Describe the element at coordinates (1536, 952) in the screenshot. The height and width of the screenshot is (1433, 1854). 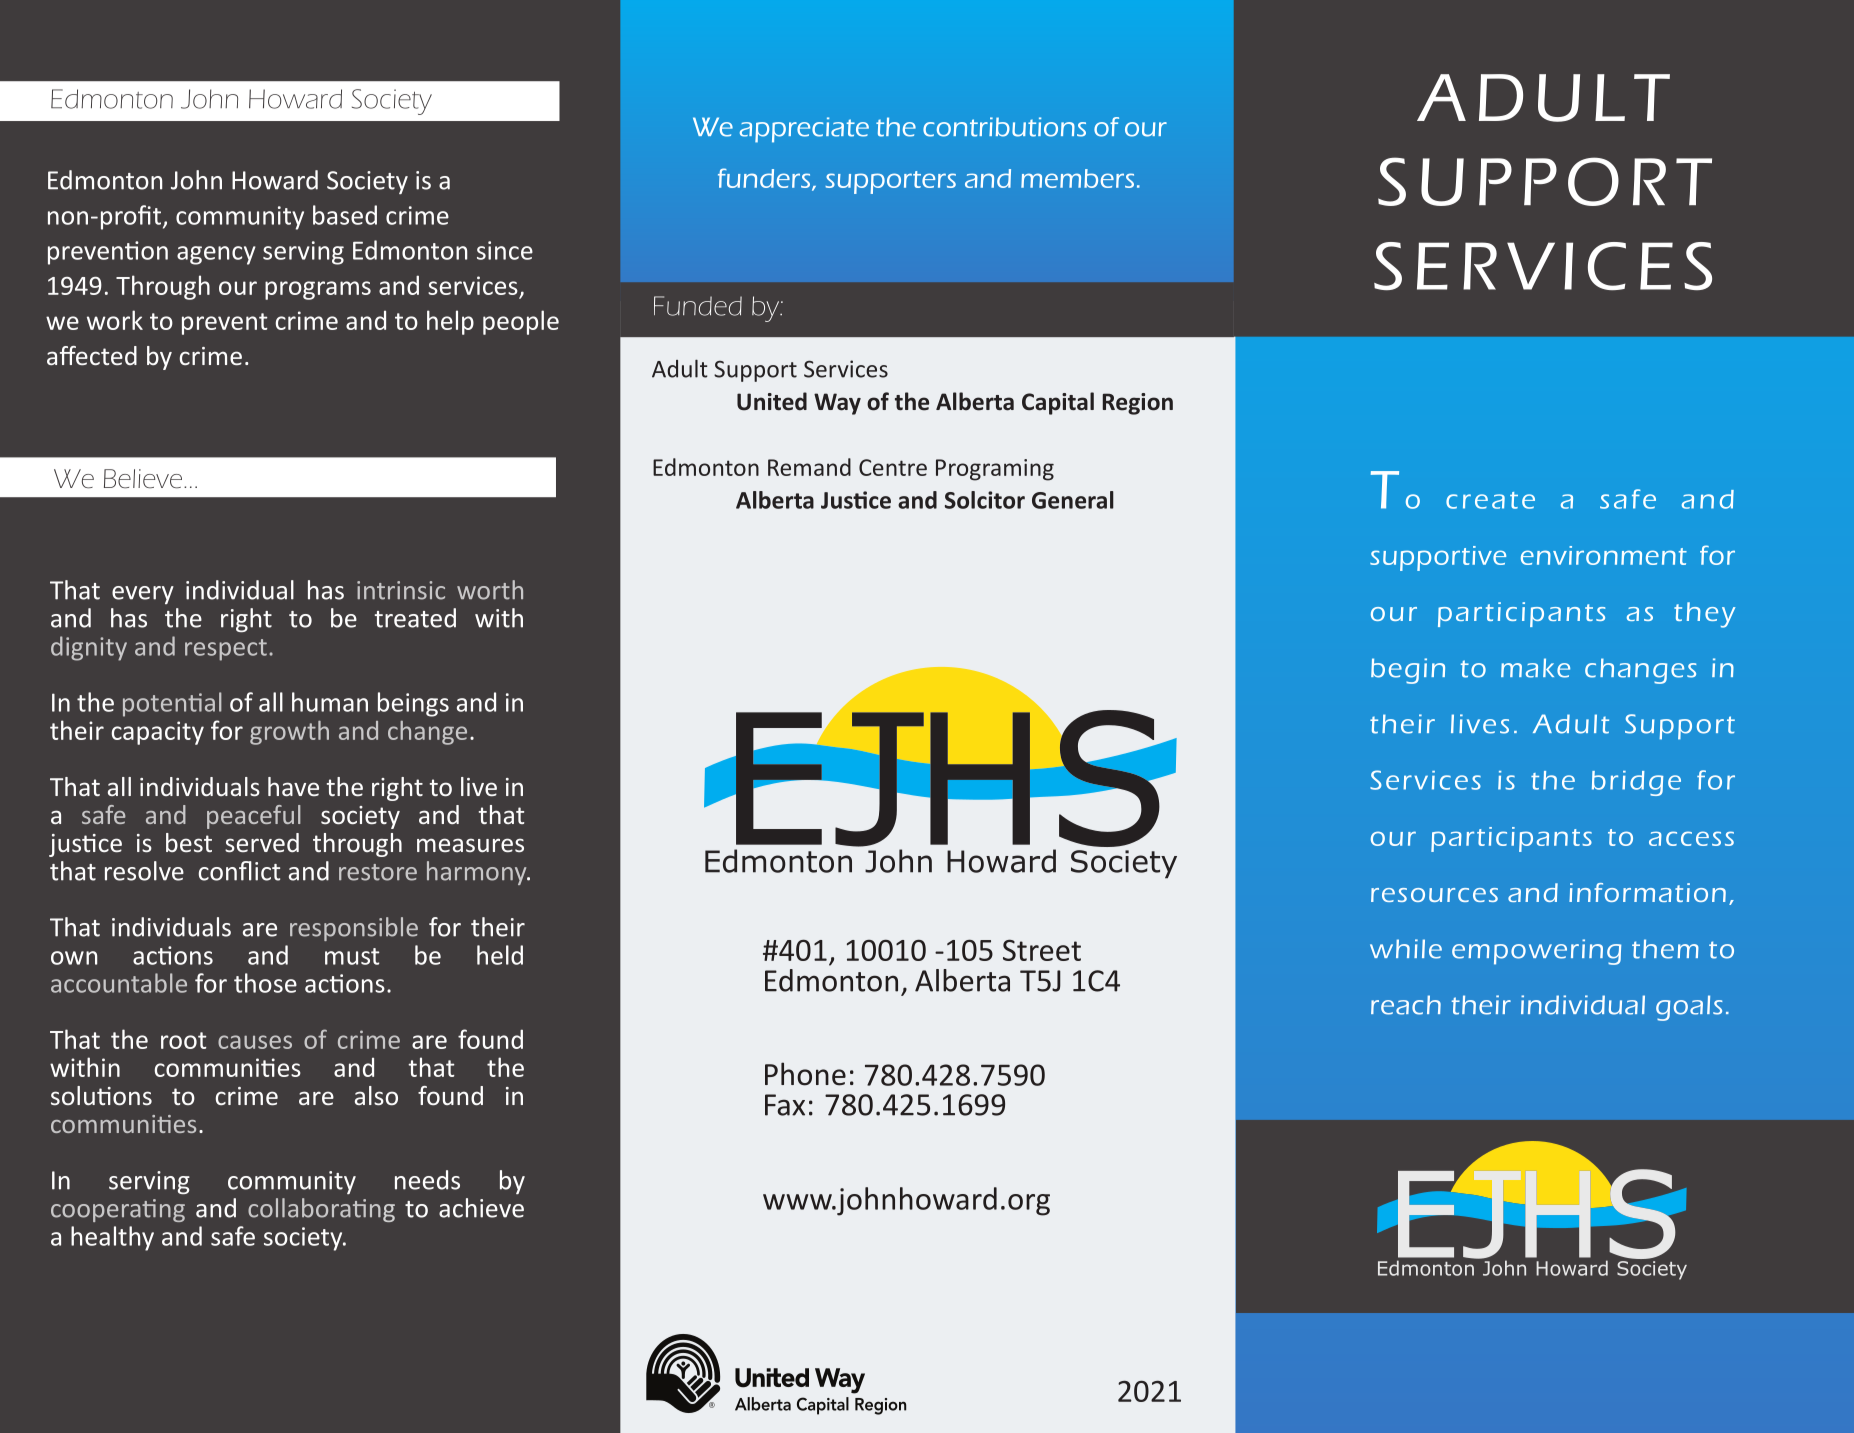
I see `empowering` at that location.
